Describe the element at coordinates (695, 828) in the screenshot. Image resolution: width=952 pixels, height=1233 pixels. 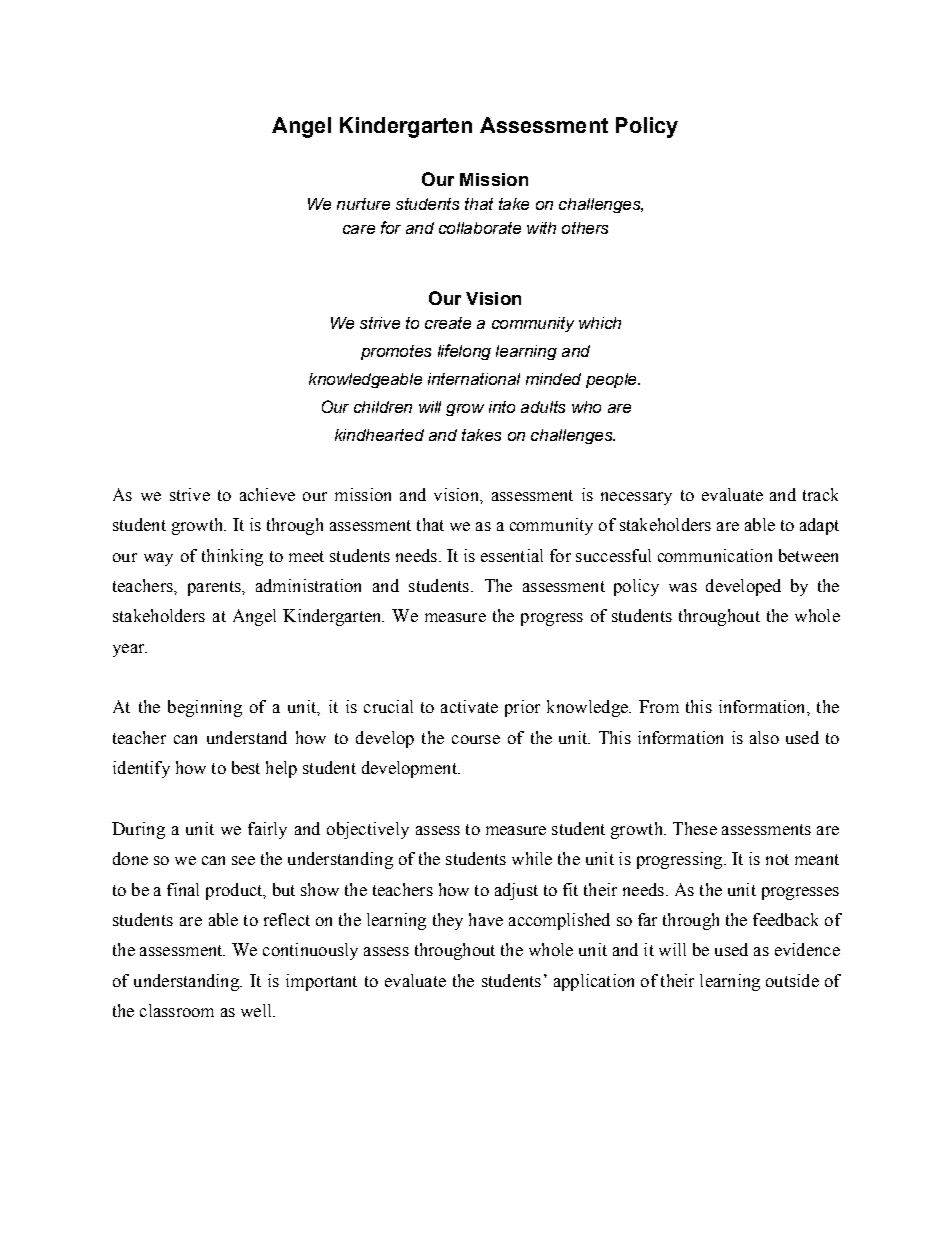
I see `These` at that location.
